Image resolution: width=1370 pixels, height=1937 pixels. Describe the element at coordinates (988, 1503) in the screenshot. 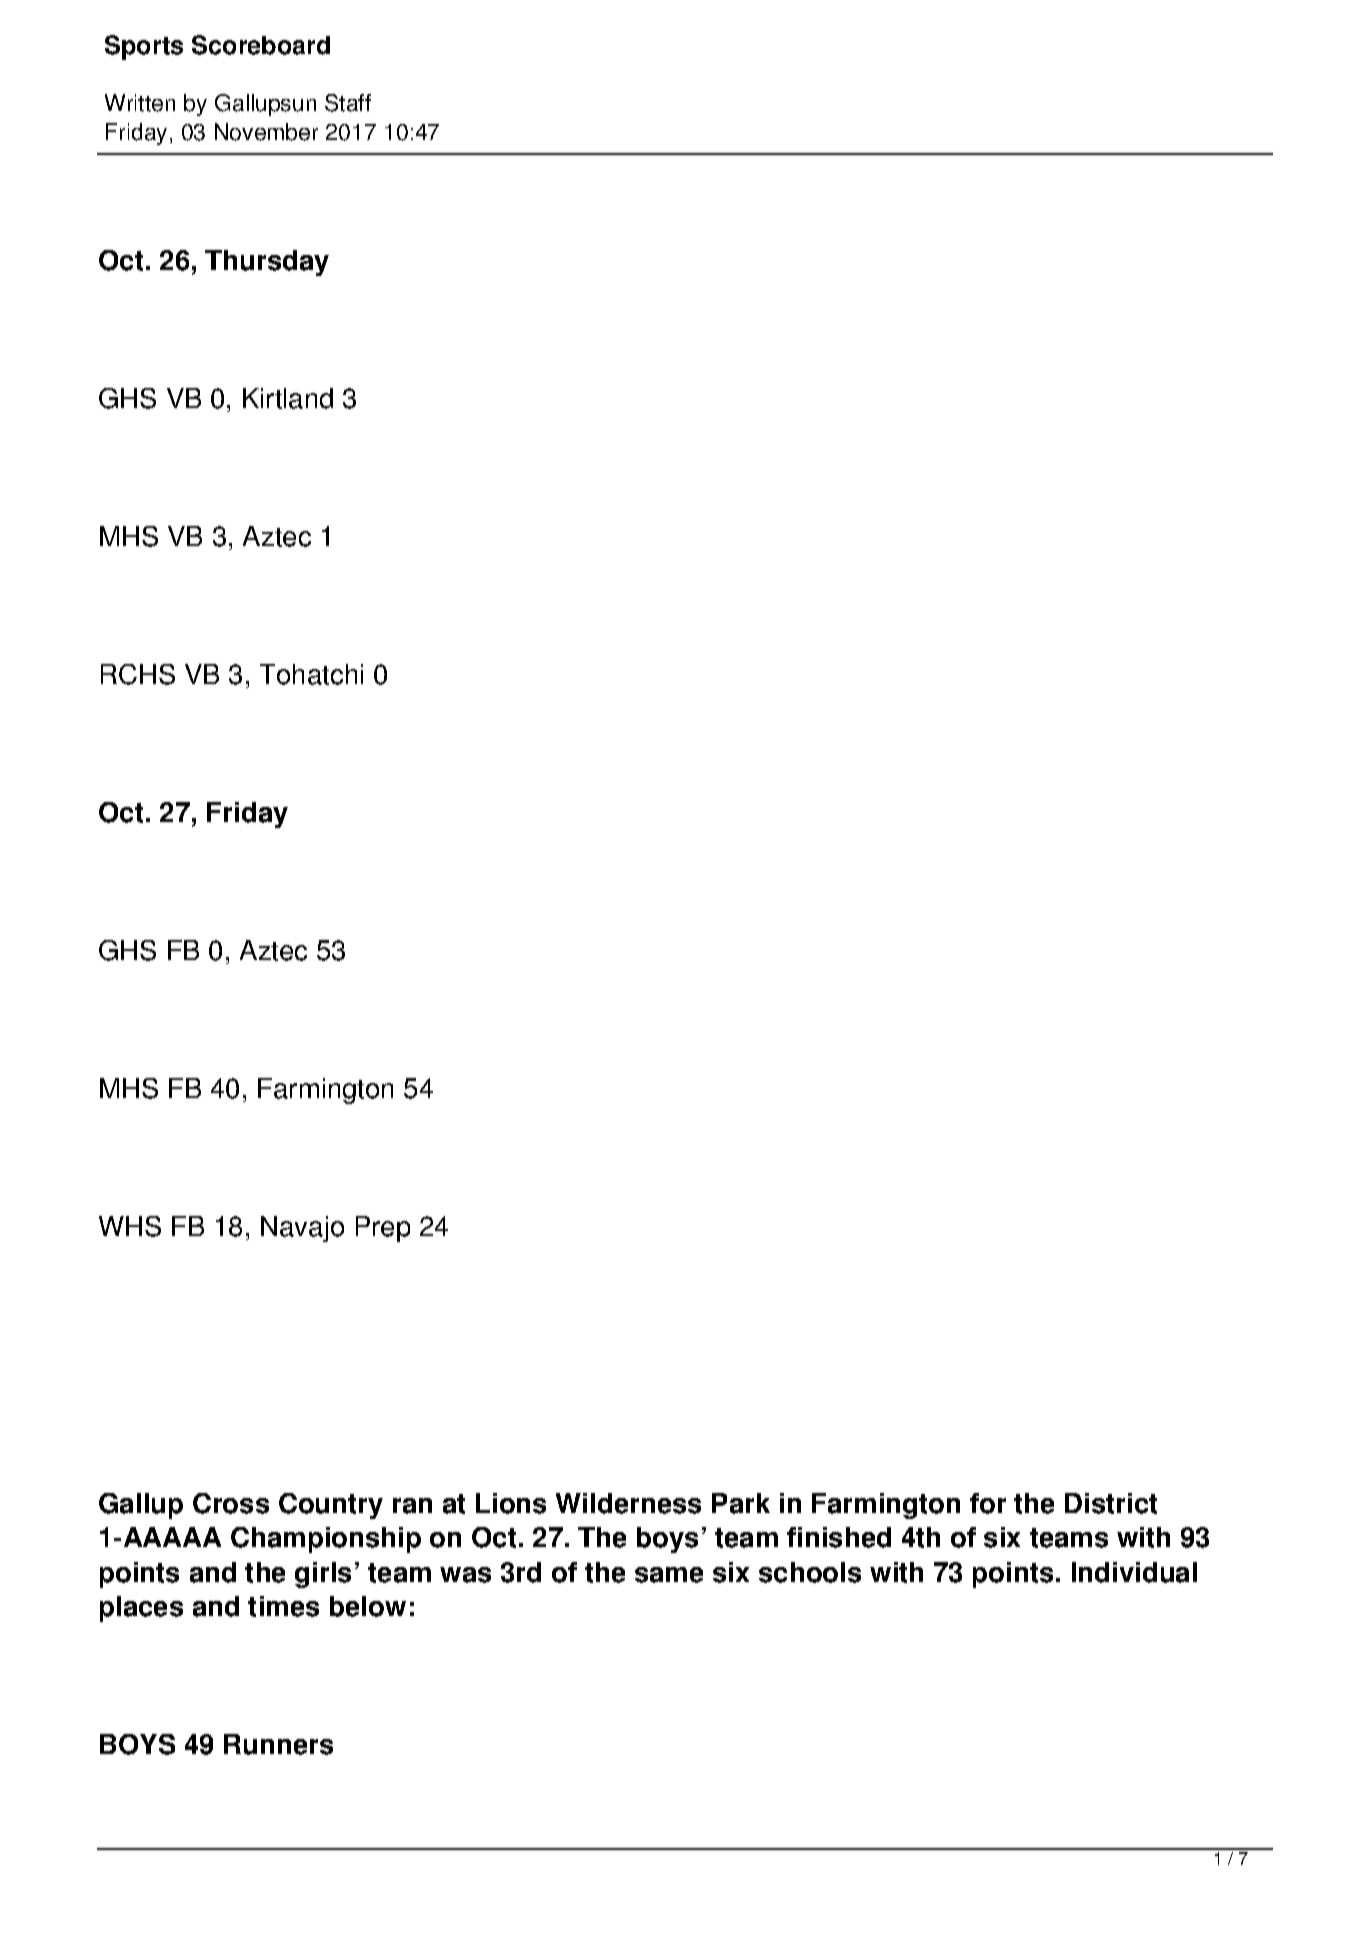

I see `for` at that location.
